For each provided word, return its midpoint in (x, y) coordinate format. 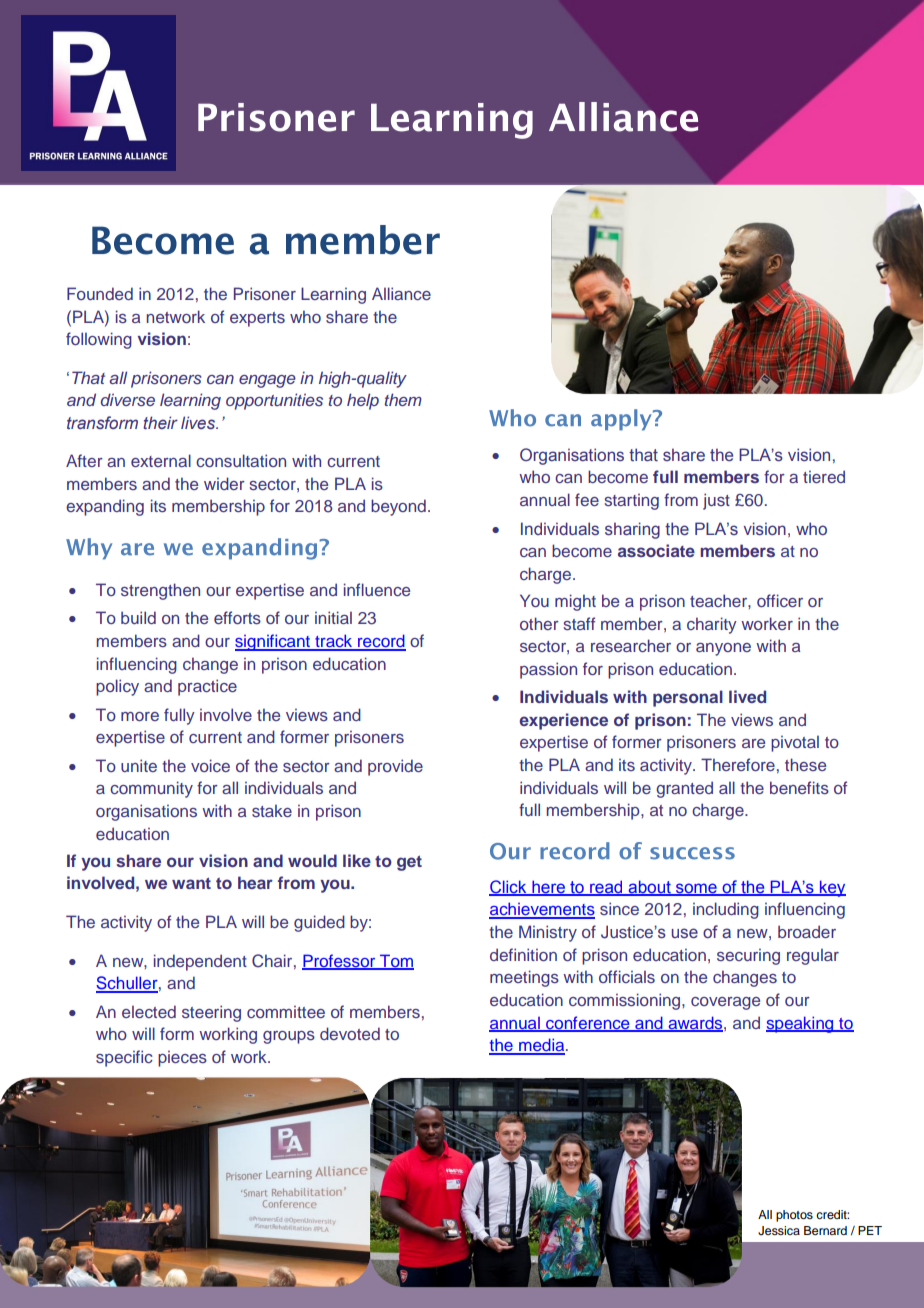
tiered (824, 476)
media (542, 1046)
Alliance (401, 293)
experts (257, 319)
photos (794, 1216)
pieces (182, 1059)
